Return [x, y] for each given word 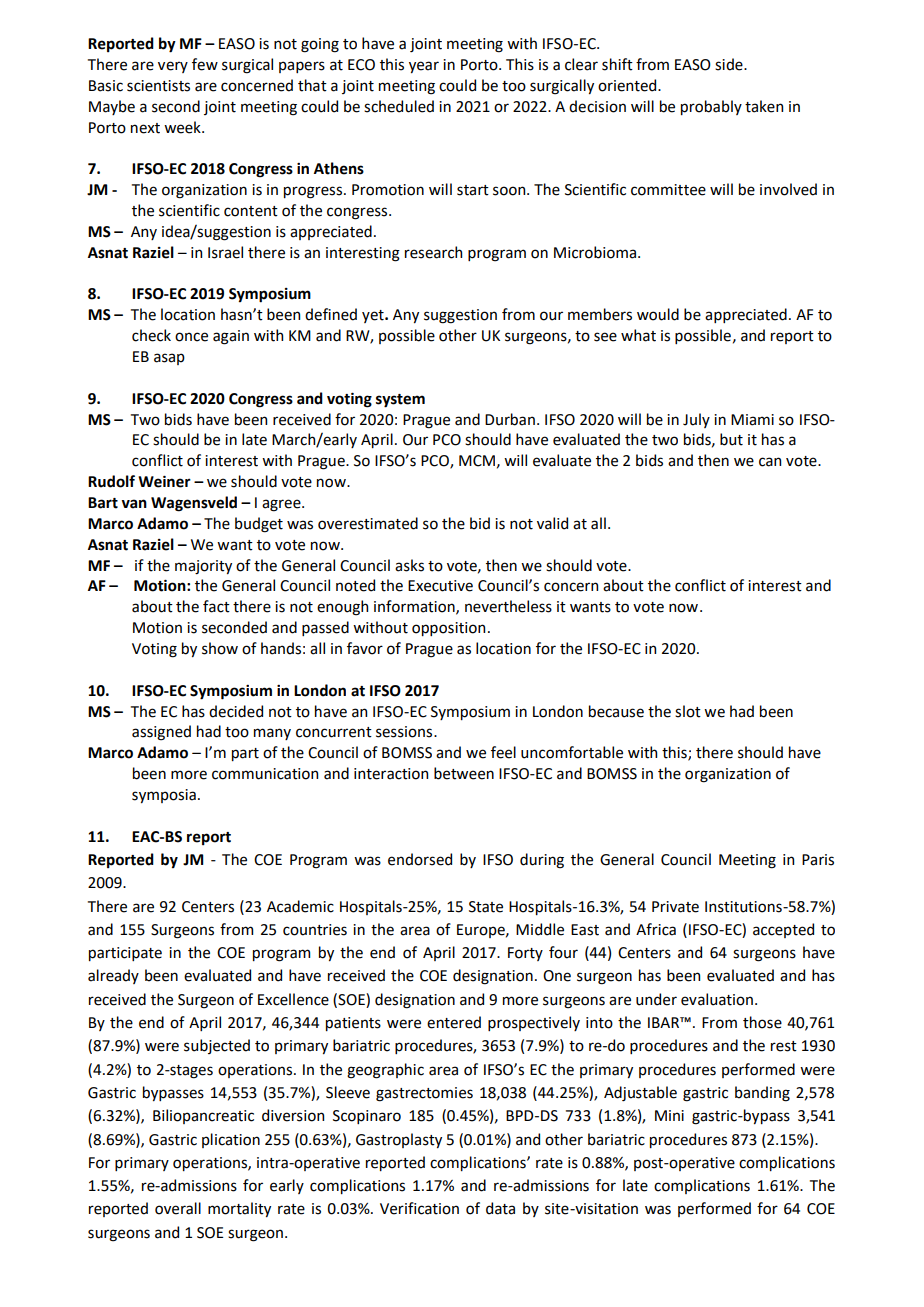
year [424, 67]
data [500, 1208]
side [730, 64]
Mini [669, 1115]
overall [178, 1208]
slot [688, 711]
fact [216, 606]
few [205, 64]
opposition [448, 629]
